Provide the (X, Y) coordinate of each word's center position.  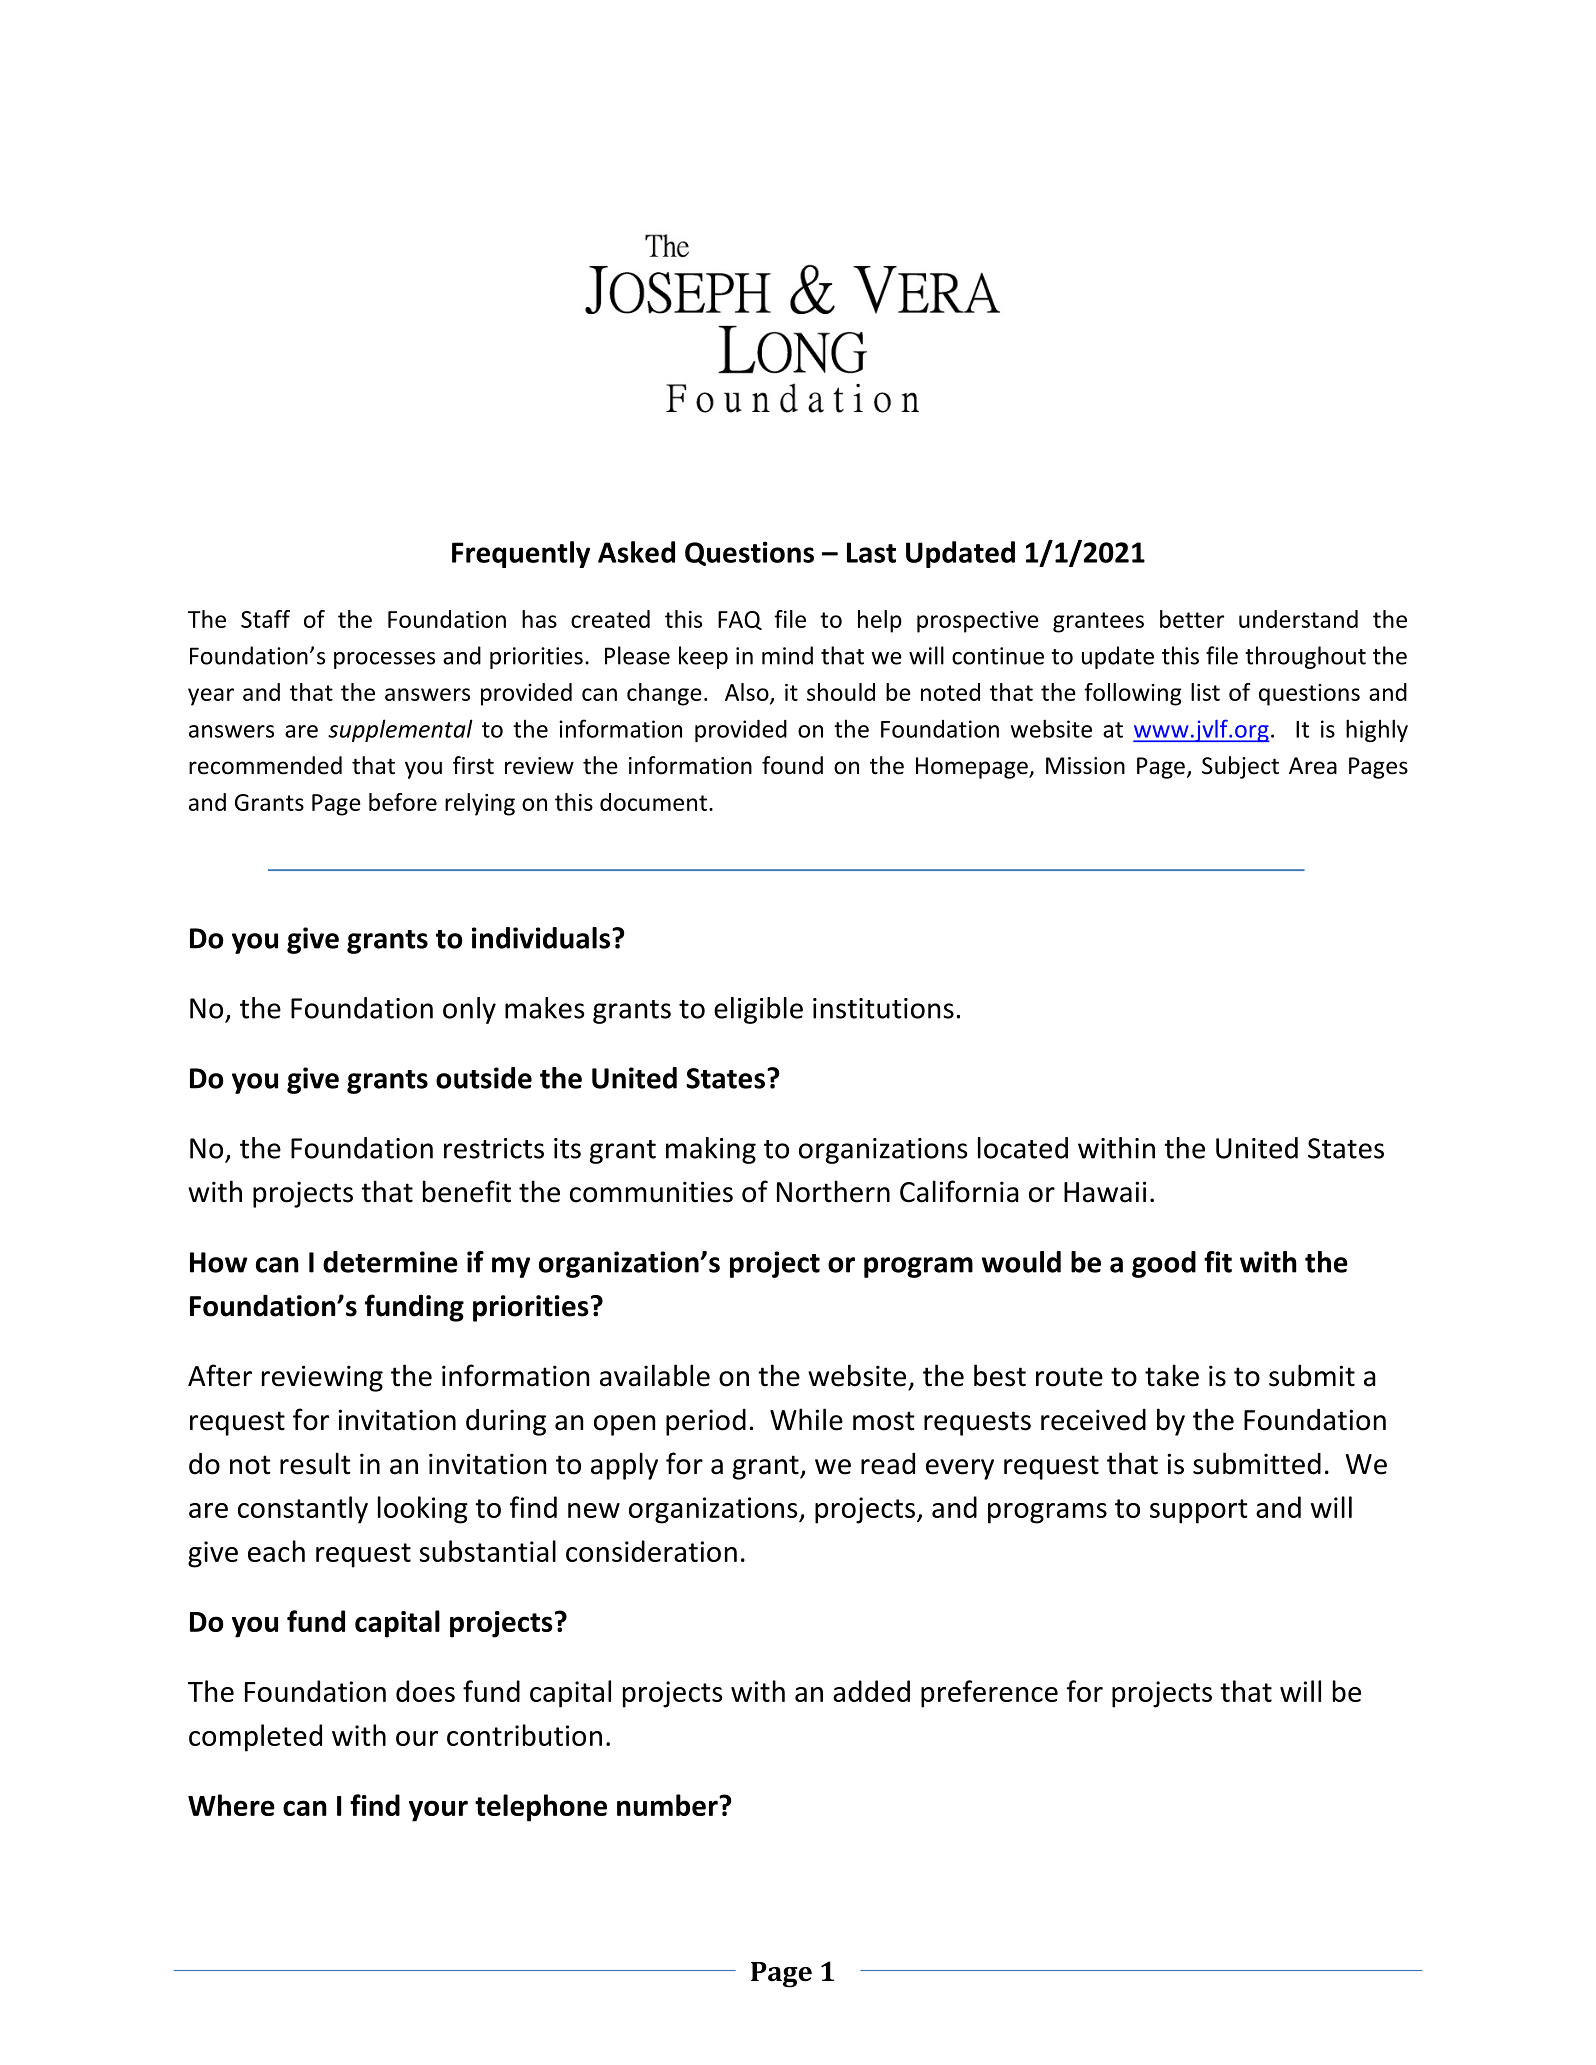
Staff (265, 619)
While (806, 1419)
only (469, 1010)
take (1172, 1375)
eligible (758, 1010)
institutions (883, 1008)
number (668, 1805)
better (1192, 619)
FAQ (740, 620)
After (220, 1375)
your (438, 1811)
